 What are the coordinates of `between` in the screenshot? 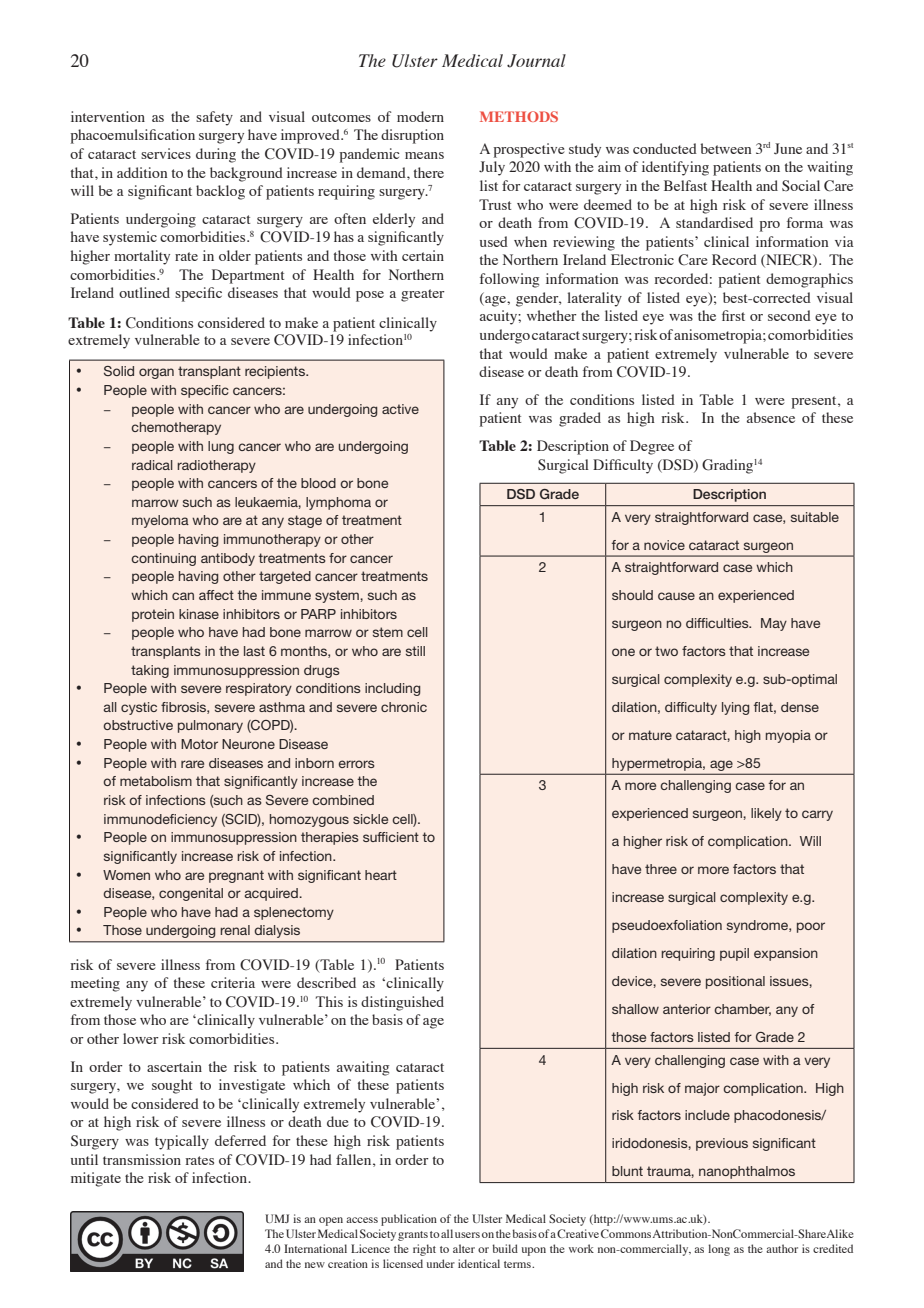 It's located at (726, 148).
